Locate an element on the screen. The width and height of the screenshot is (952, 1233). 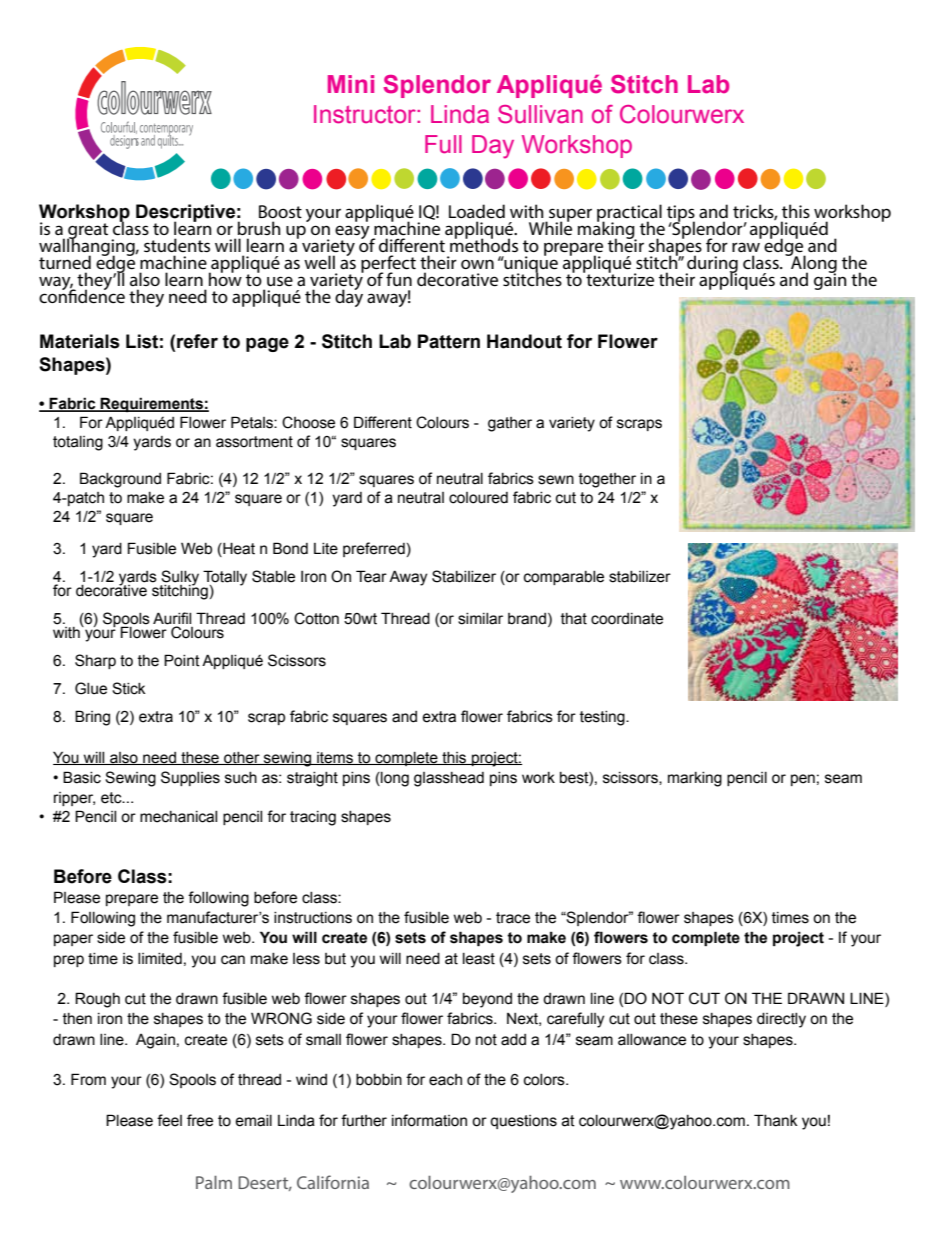
coloured is located at coordinates (478, 498).
